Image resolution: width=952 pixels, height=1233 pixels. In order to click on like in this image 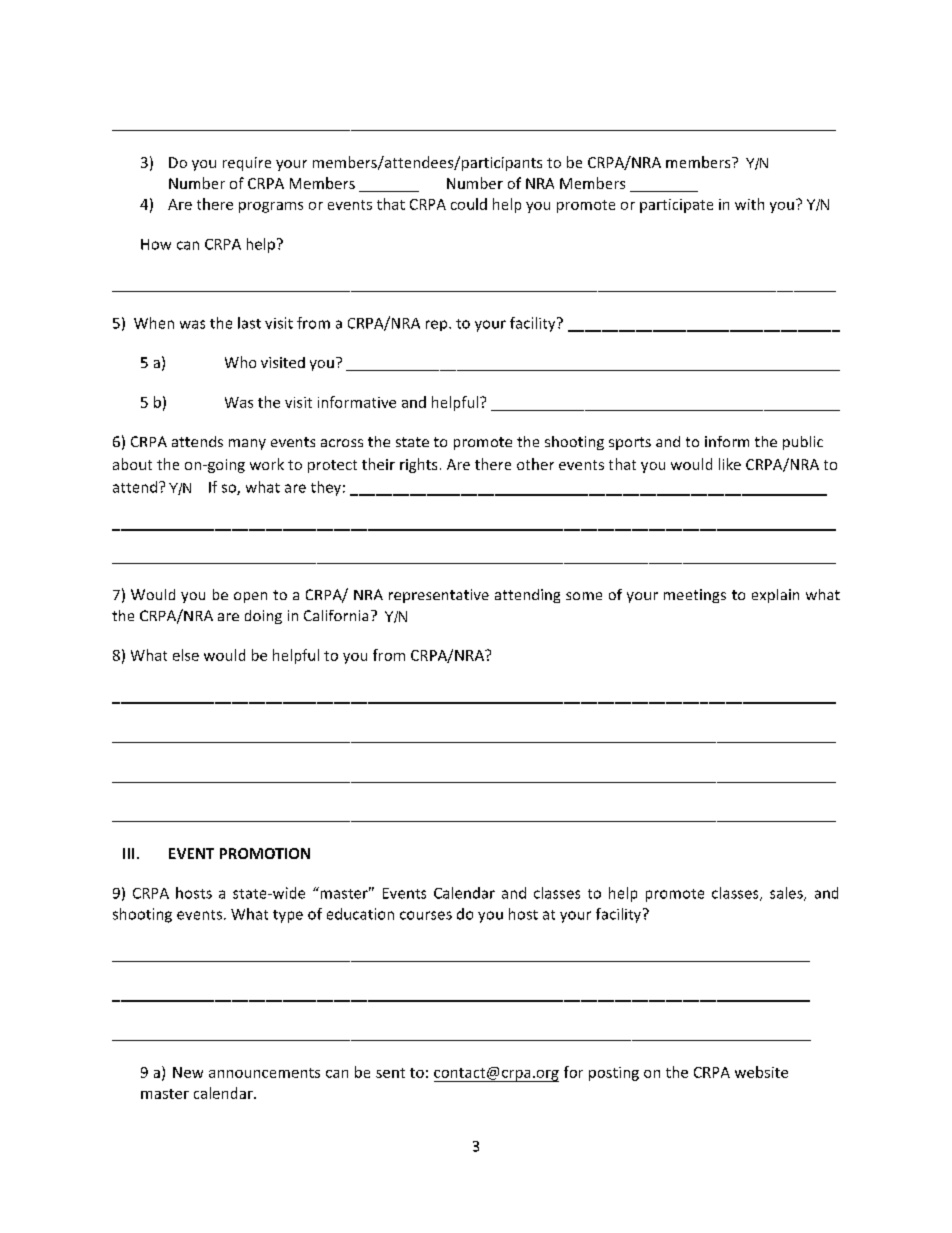, I will do `click(730, 464)`.
